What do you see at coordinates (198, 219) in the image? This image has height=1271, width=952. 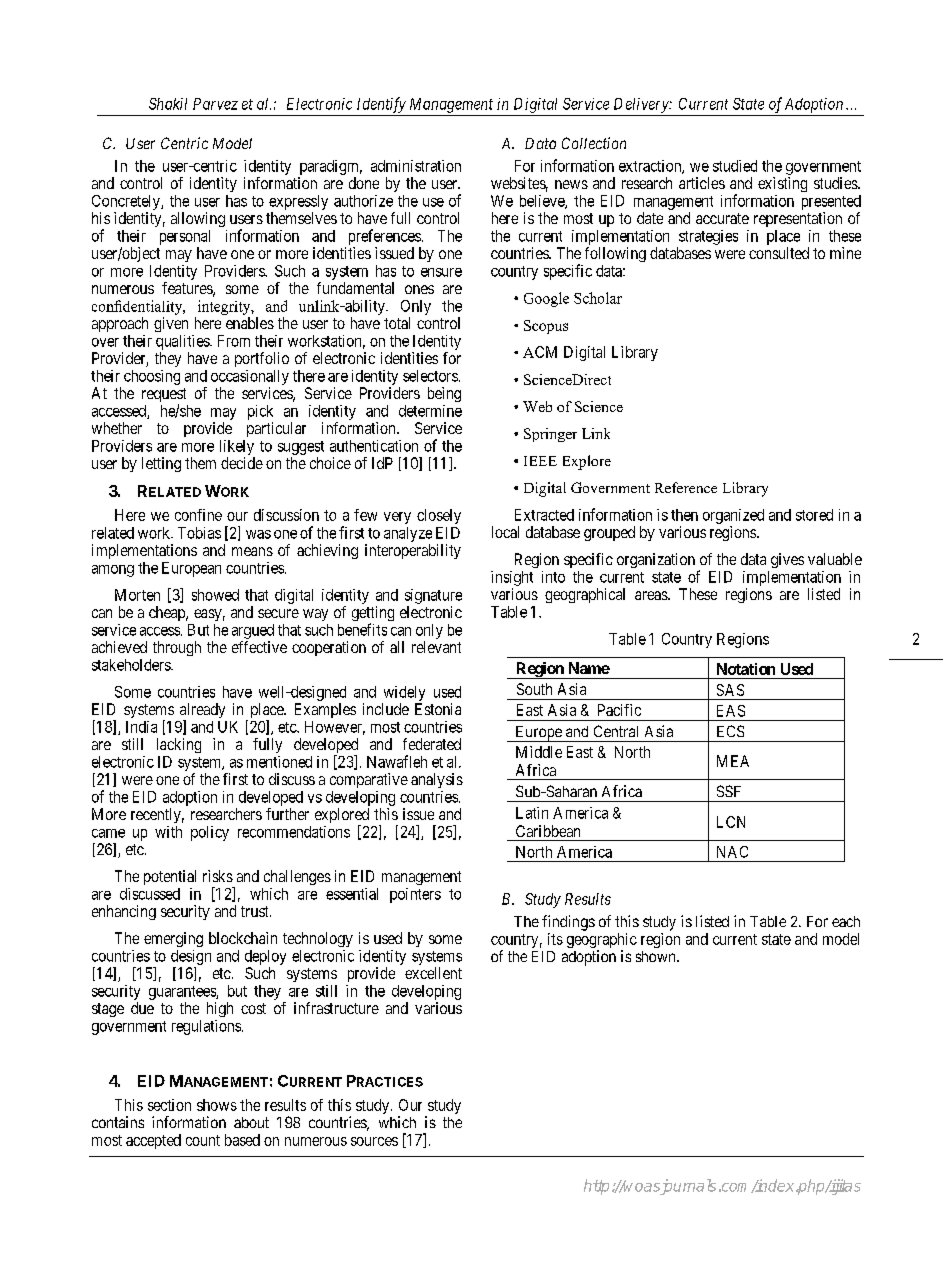 I see `allowing` at bounding box center [198, 219].
